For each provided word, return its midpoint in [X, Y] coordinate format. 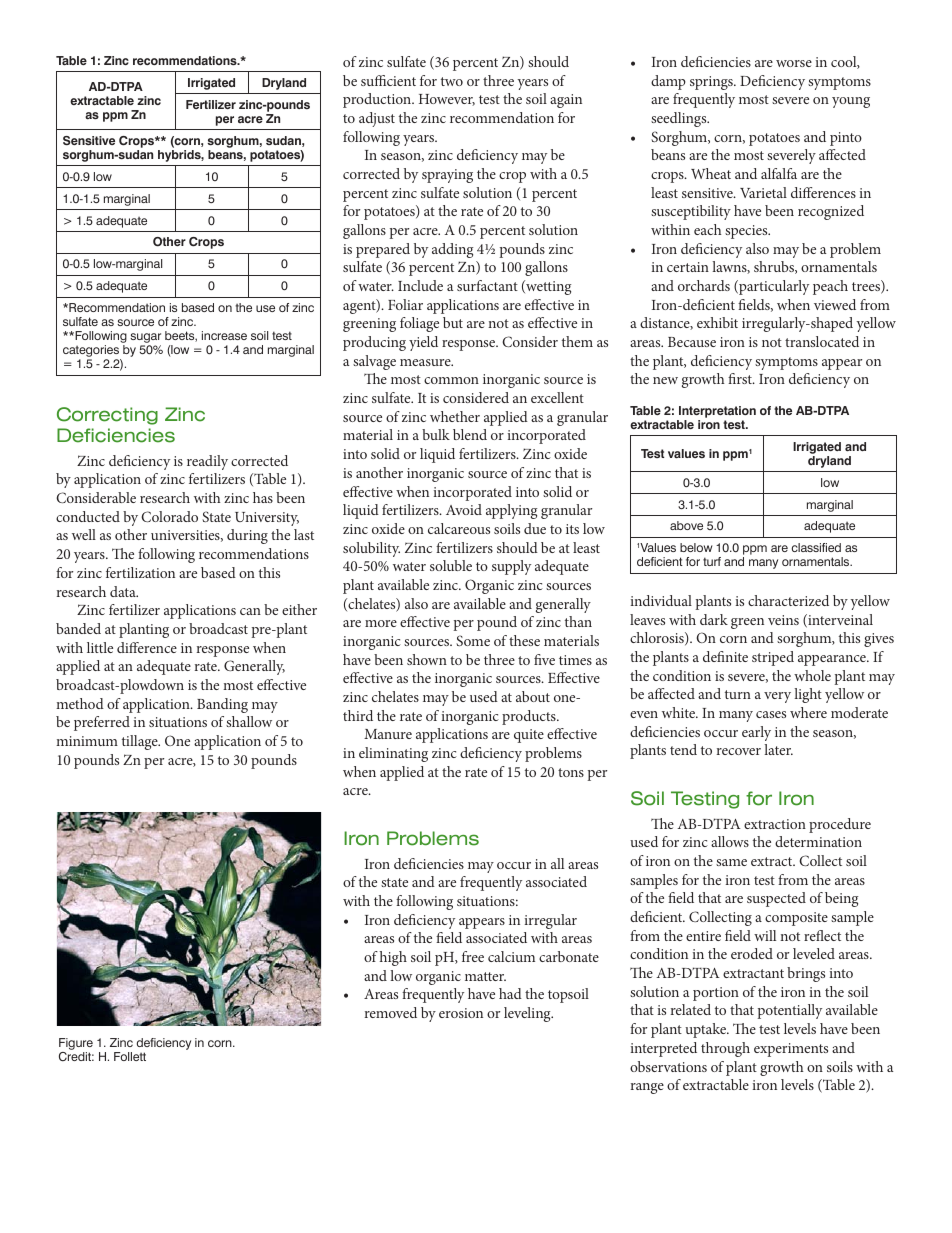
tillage [141, 742]
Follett [130, 1056]
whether [455, 416]
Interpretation [717, 412]
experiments [791, 1050]
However [447, 100]
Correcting [107, 416]
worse [794, 63]
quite [529, 736]
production [378, 100]
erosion [461, 1013]
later [778, 749]
